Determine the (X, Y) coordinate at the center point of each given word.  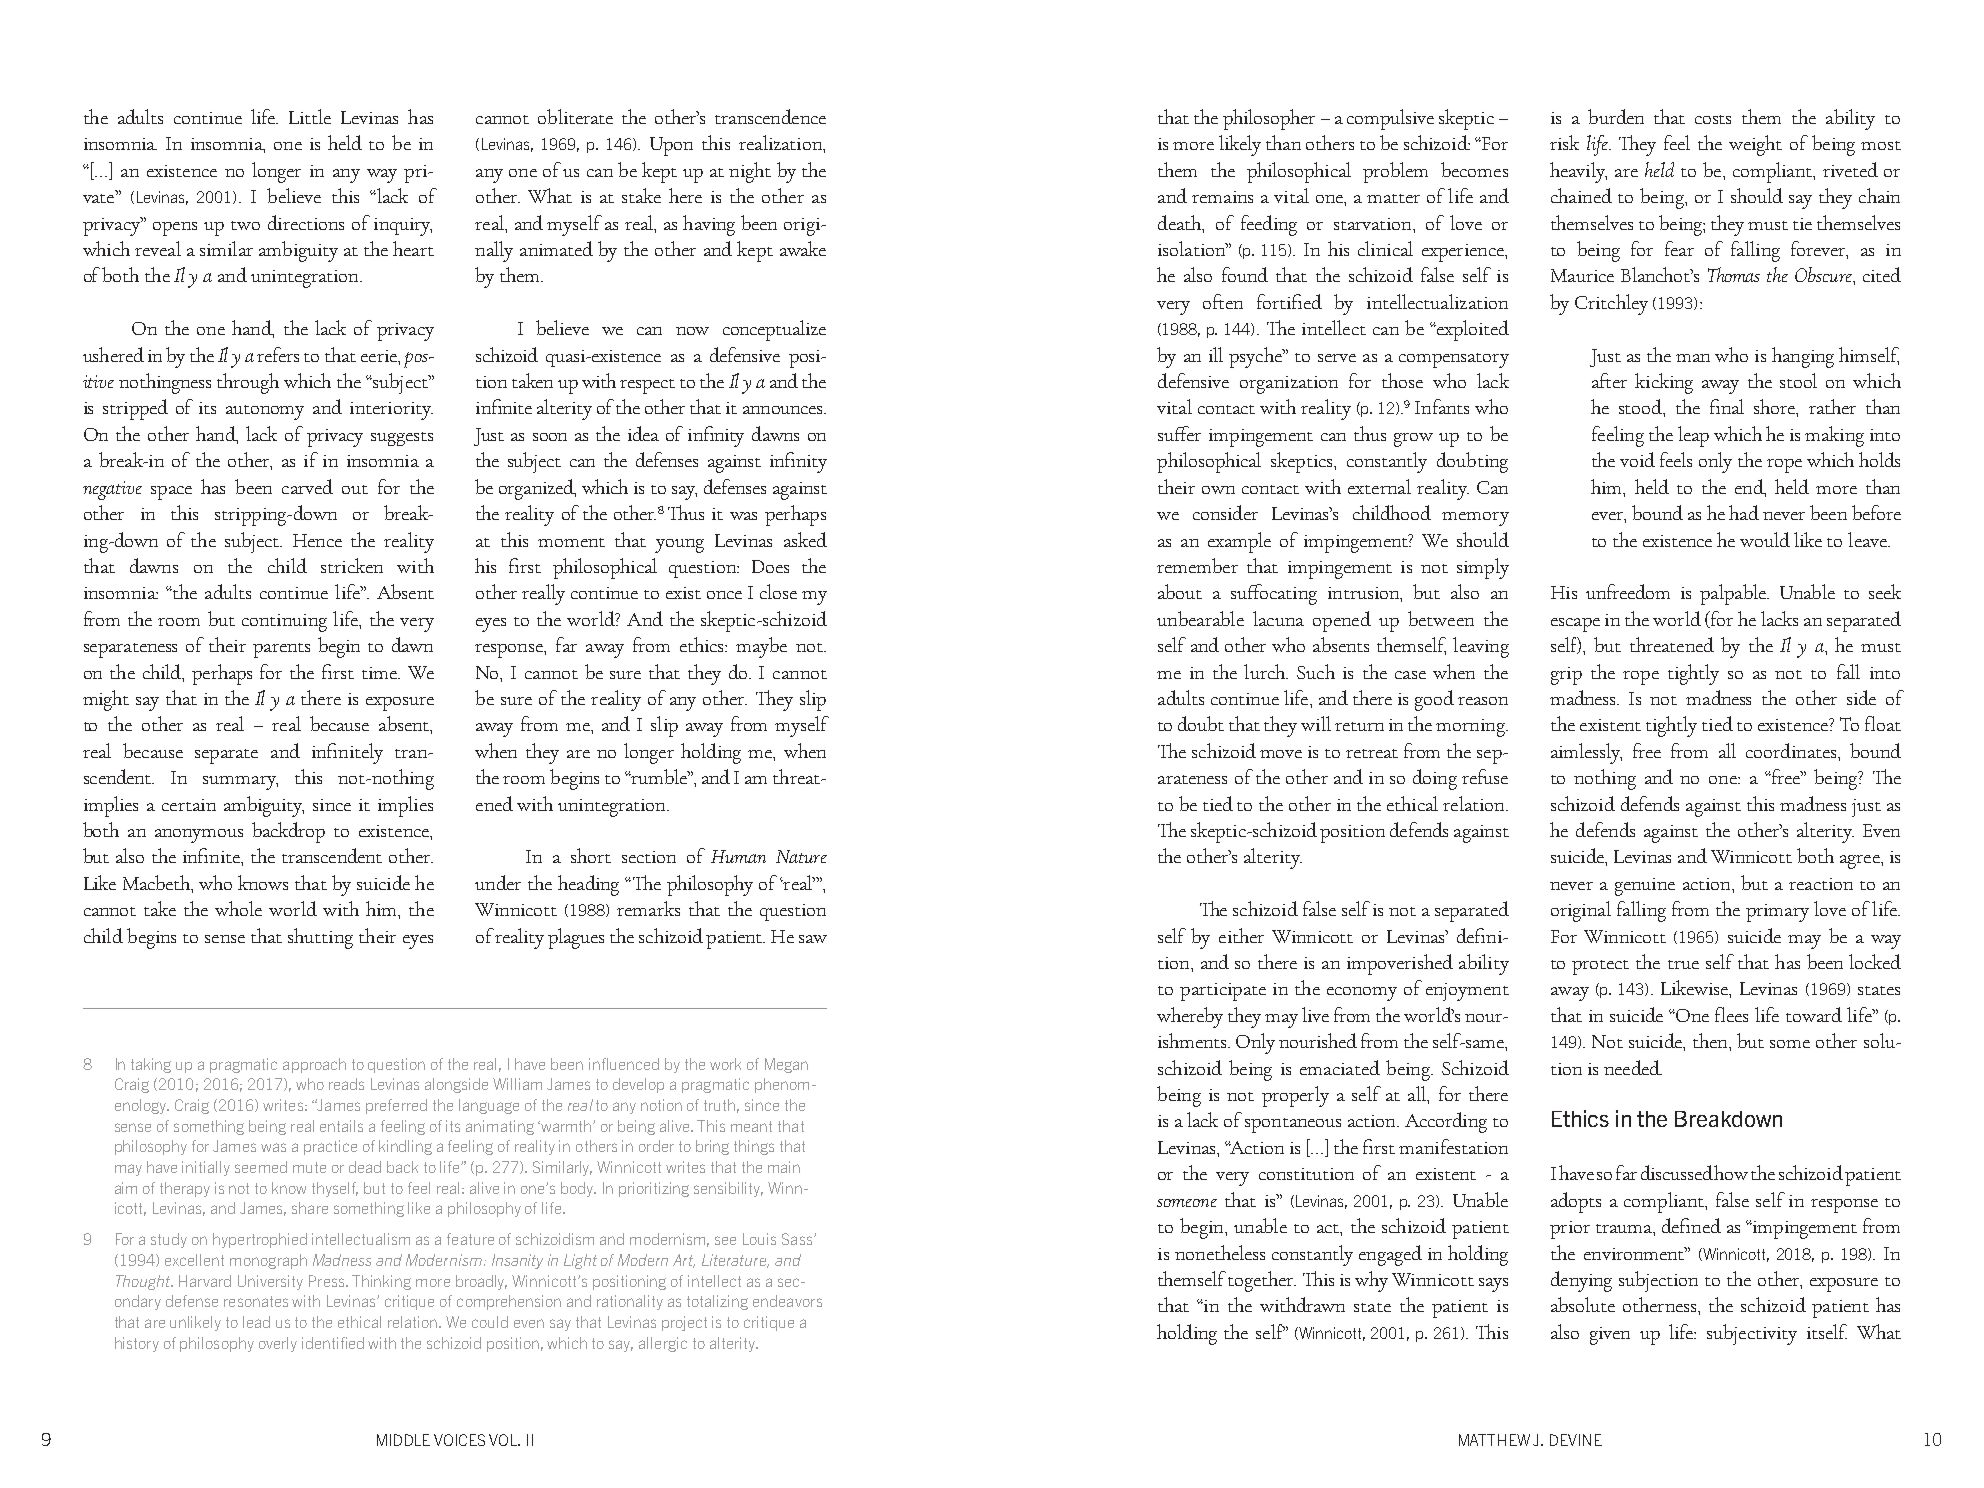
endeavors (787, 1301)
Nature (801, 856)
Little (310, 116)
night (750, 172)
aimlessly (1586, 753)
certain (189, 805)
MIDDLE (403, 1440)
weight (1755, 145)
